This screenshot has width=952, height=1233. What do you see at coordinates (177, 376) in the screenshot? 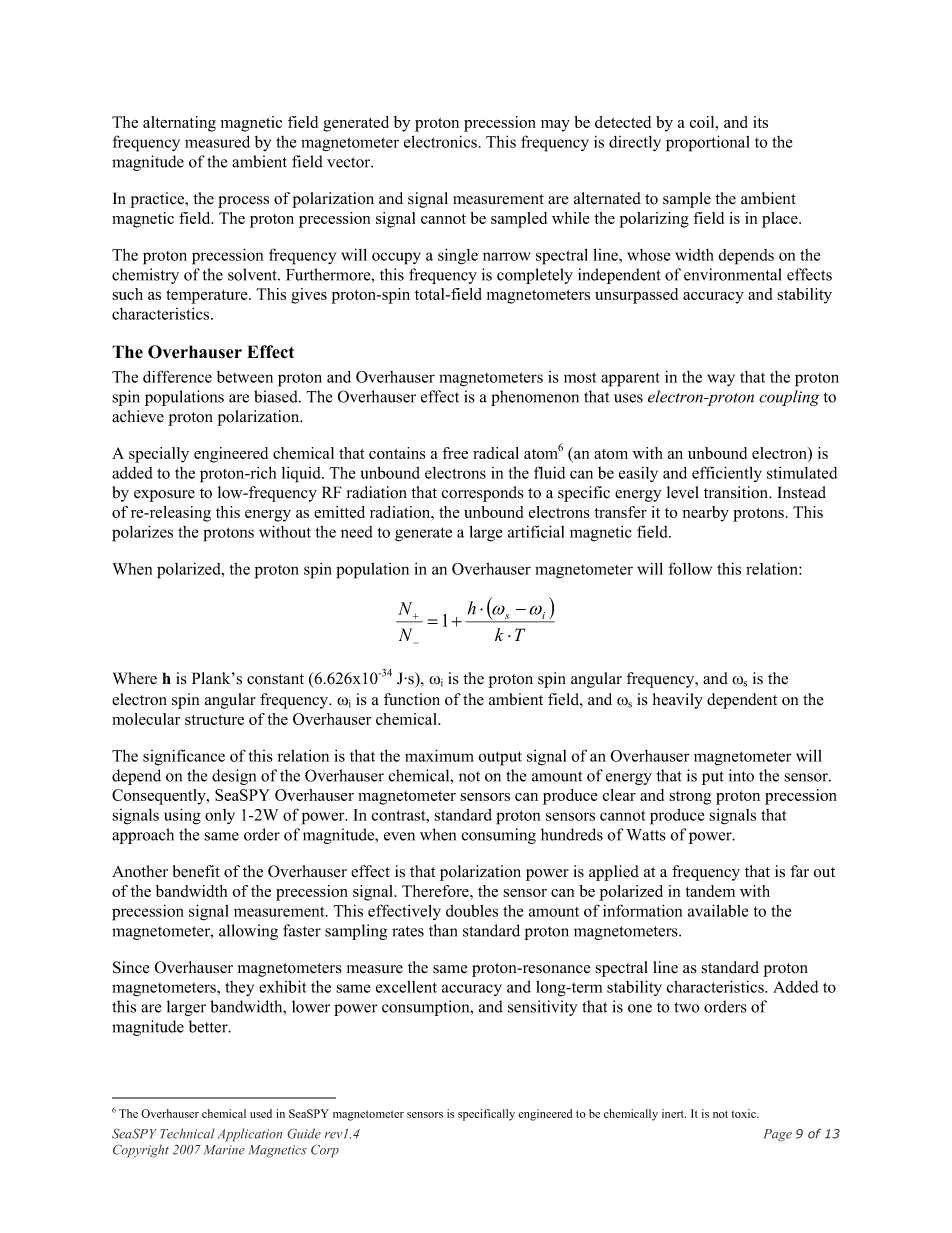
I see `difference` at bounding box center [177, 376].
